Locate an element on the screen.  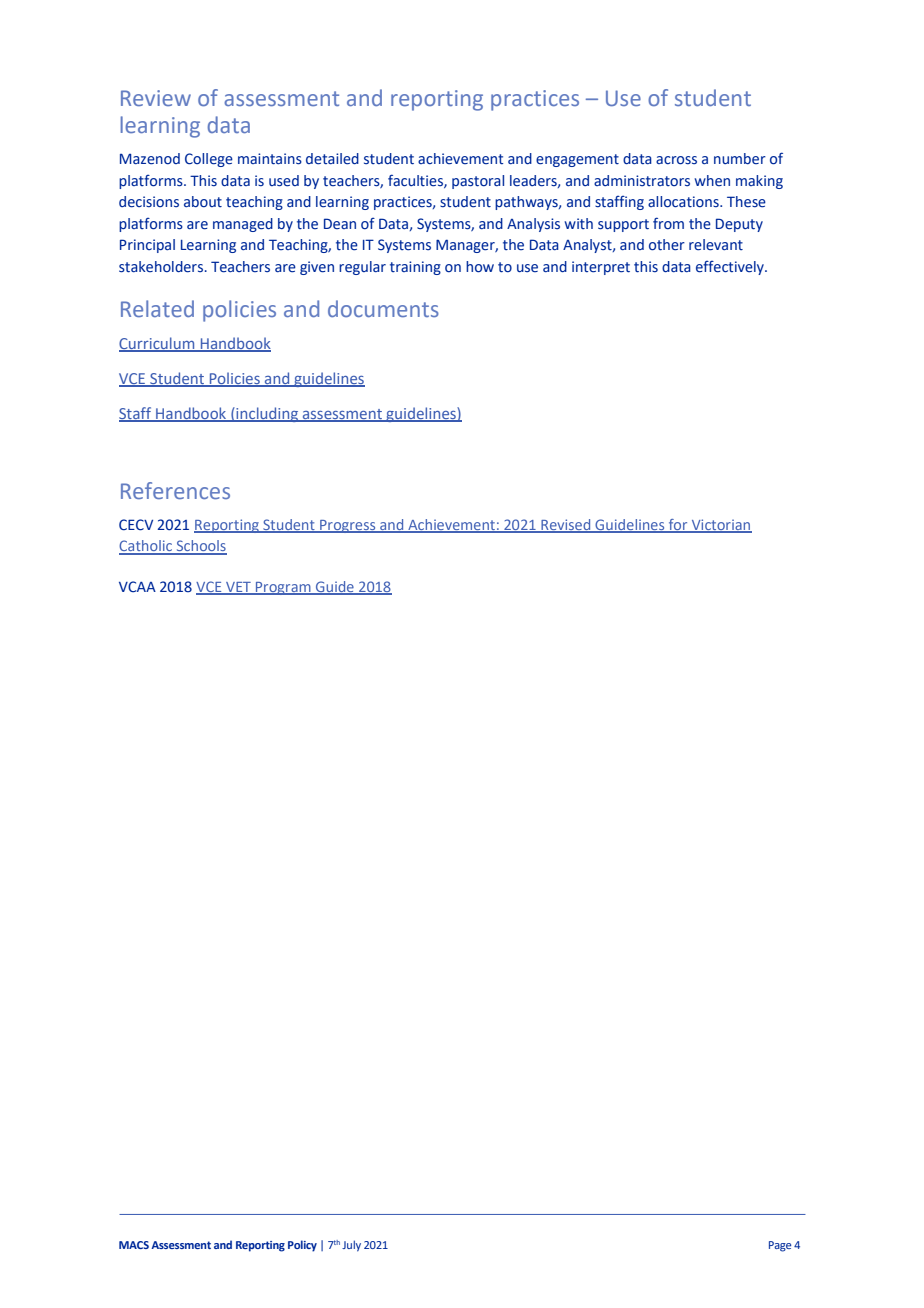
MACS is located at coordinates (134, 1245).
